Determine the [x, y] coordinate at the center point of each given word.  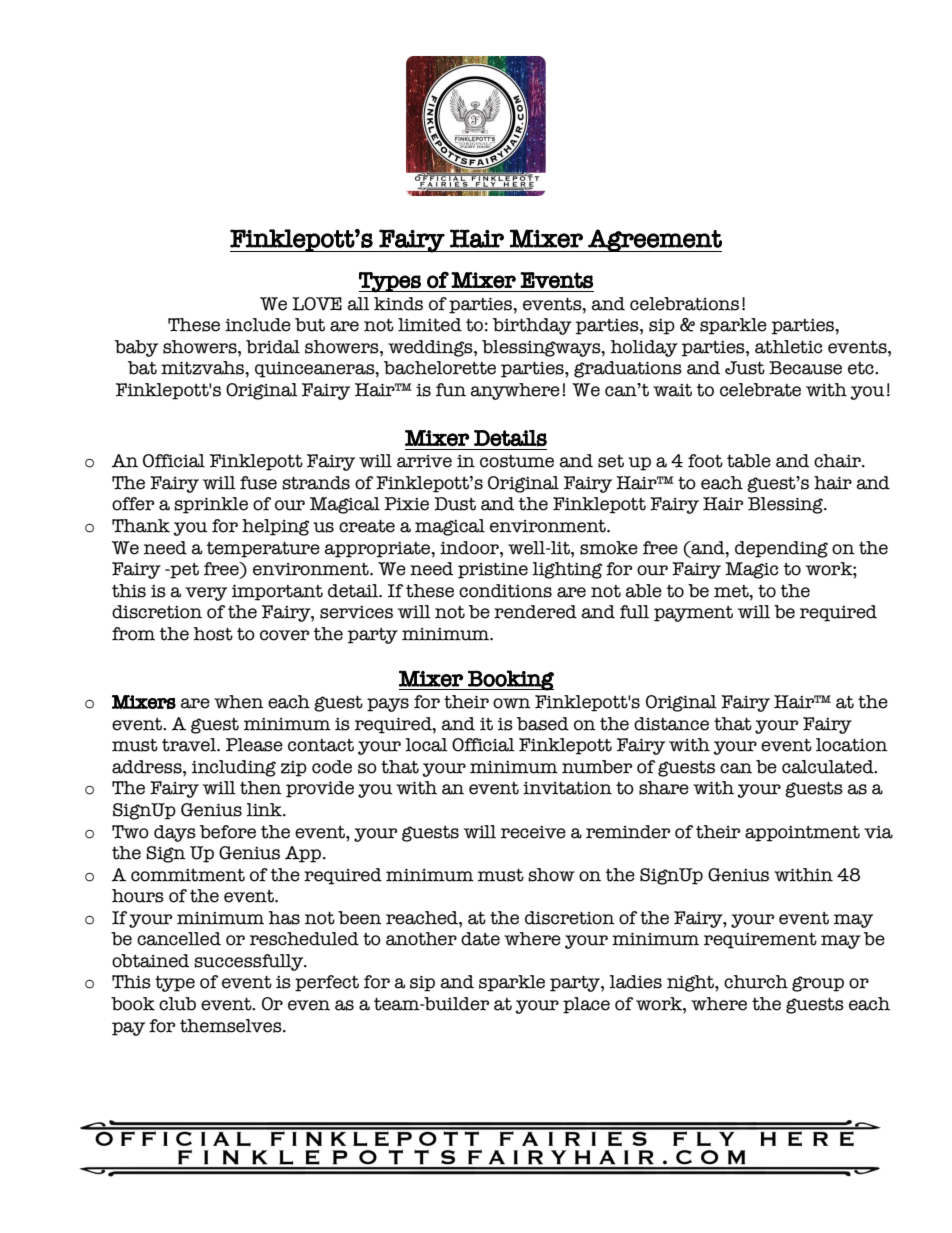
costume [517, 461]
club [177, 1004]
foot [705, 461]
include [258, 325]
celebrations [684, 304]
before [228, 832]
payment [693, 614]
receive [533, 832]
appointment [802, 834]
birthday [532, 326]
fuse [258, 483]
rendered [535, 612]
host [213, 634]
